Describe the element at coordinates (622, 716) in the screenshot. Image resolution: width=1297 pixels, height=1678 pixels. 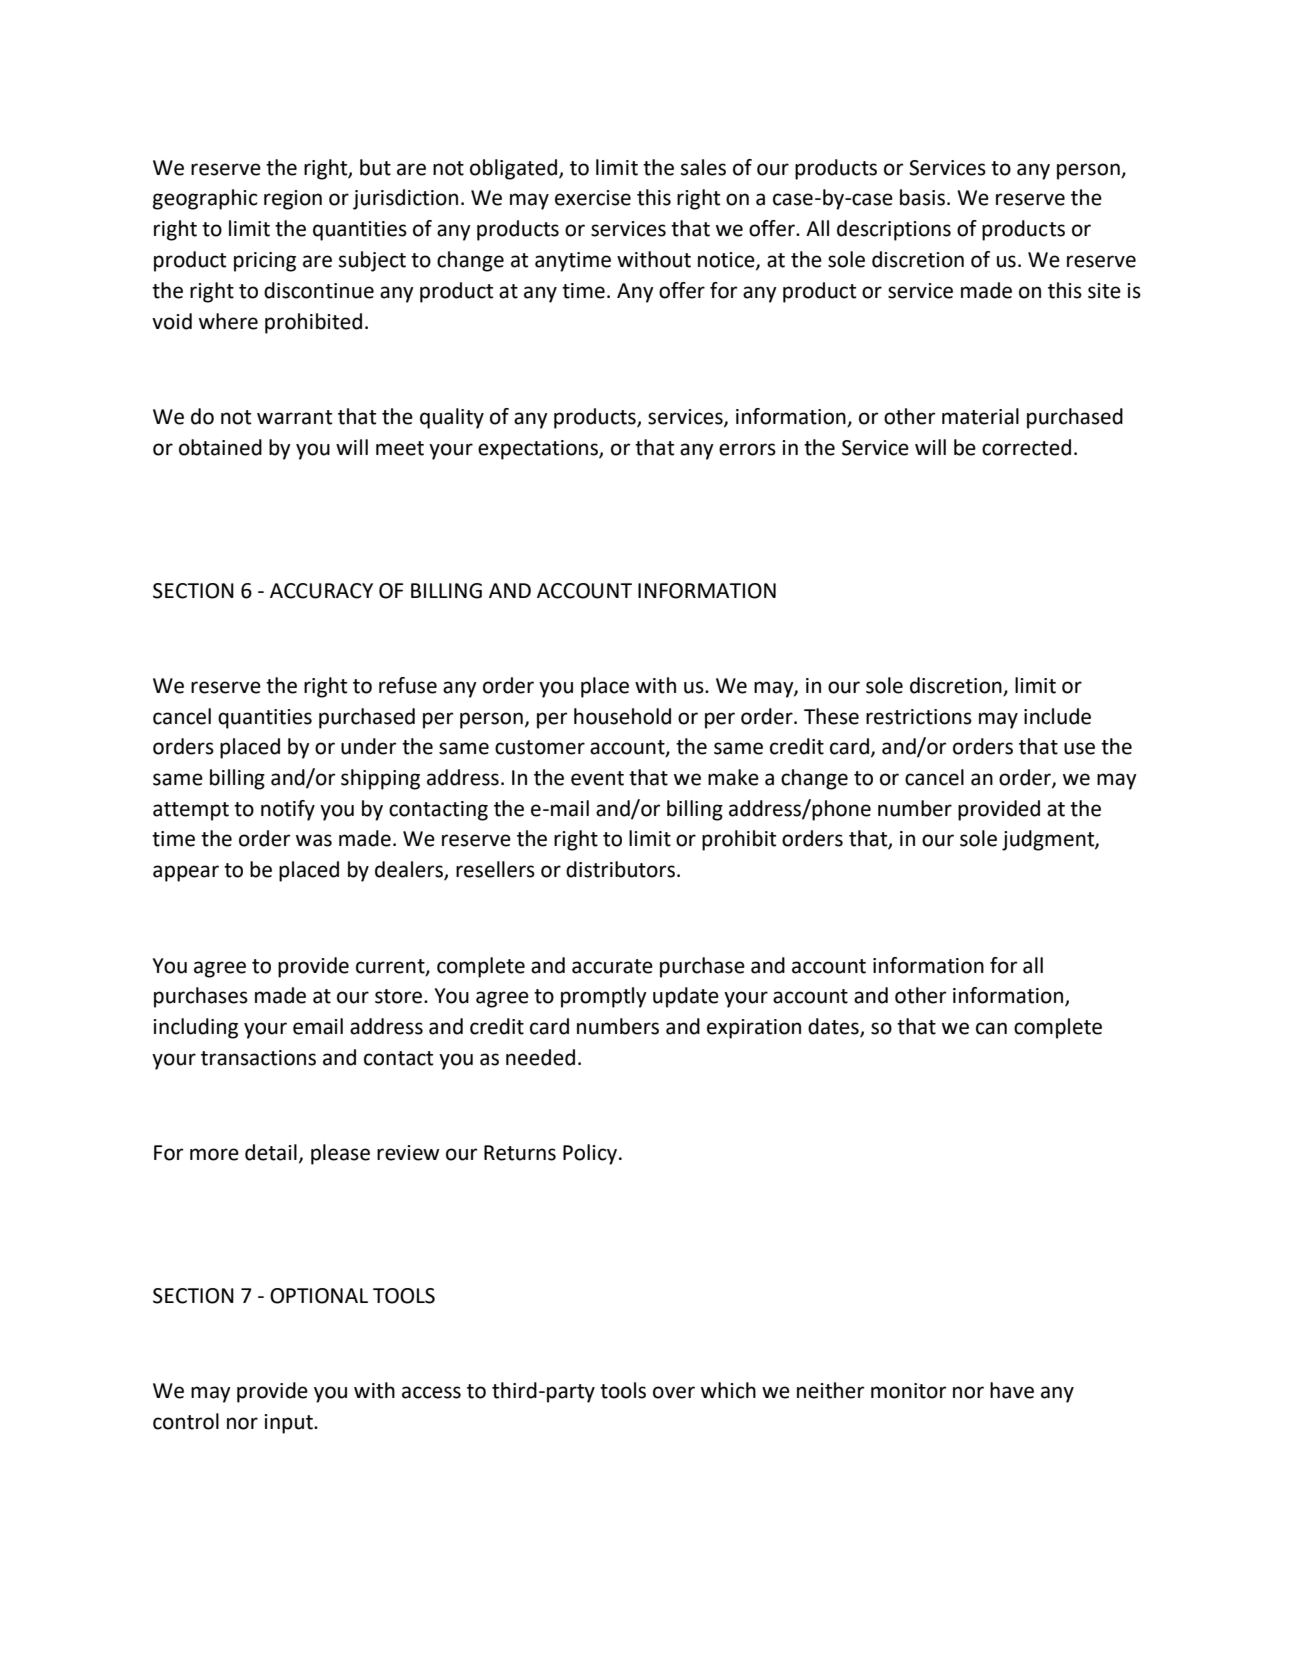
I see `household` at that location.
